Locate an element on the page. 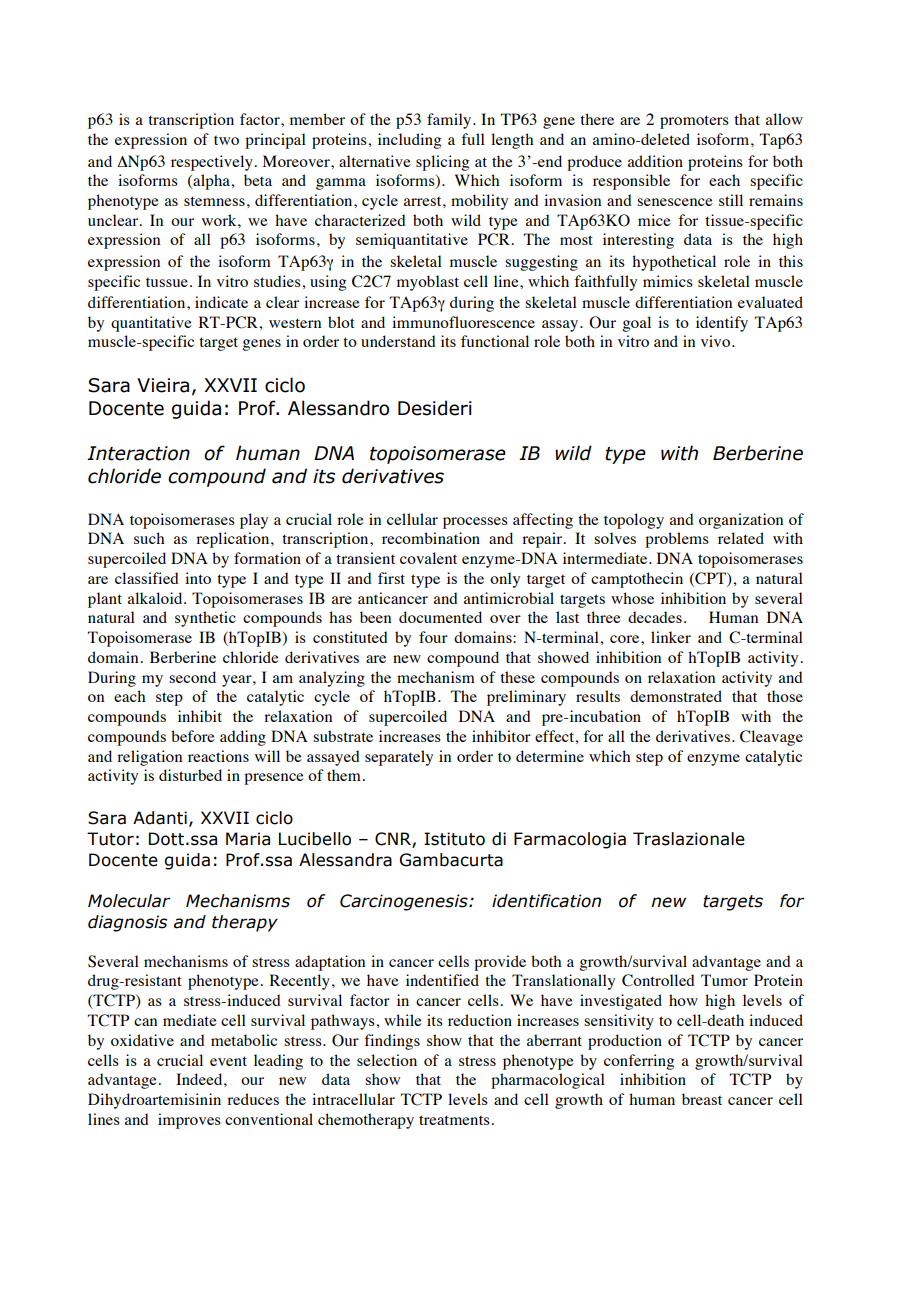  documented is located at coordinates (440, 617).
